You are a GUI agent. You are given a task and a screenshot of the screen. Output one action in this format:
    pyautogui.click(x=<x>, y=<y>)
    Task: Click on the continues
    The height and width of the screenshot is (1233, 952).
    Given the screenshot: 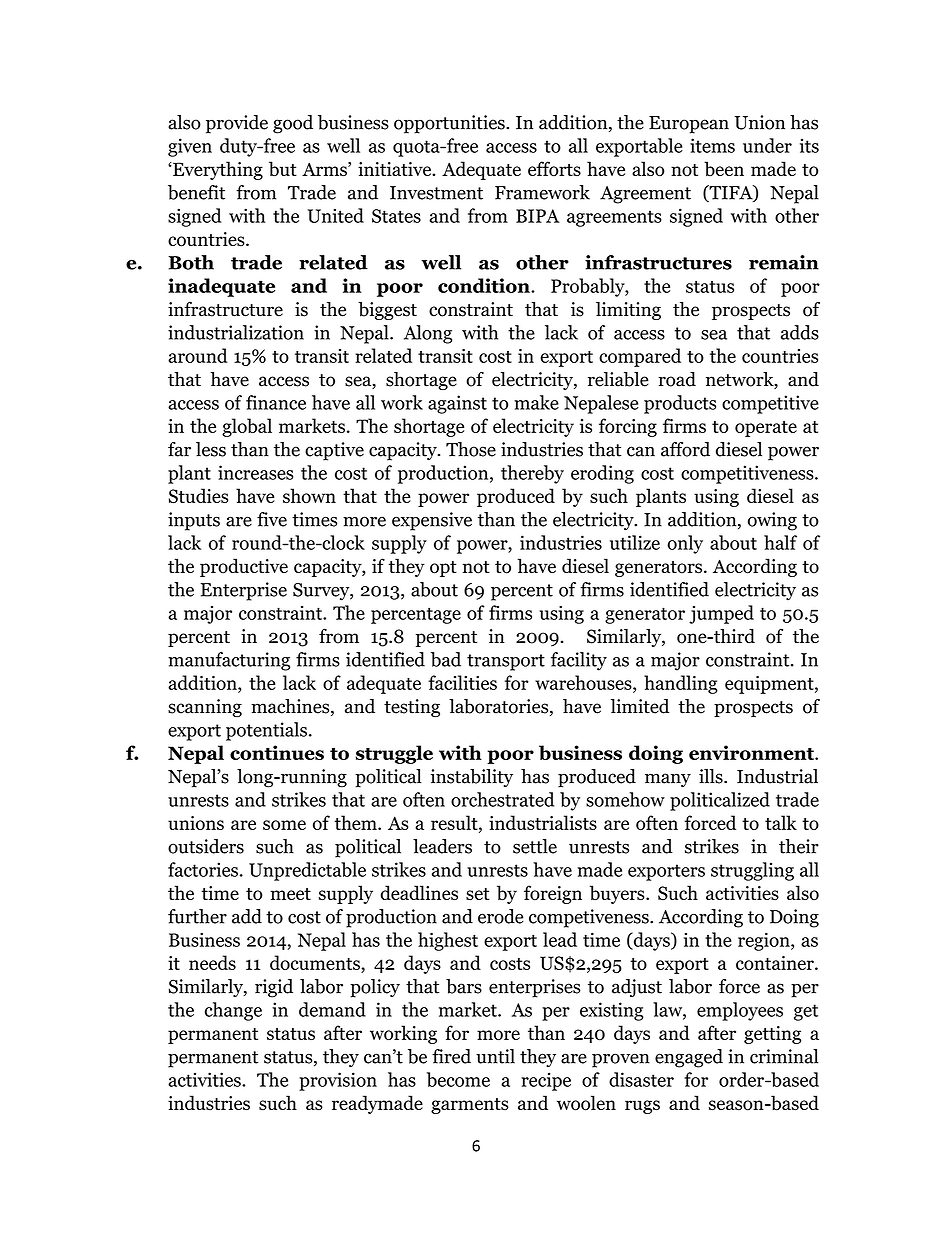 What is the action you would take?
    pyautogui.click(x=277, y=752)
